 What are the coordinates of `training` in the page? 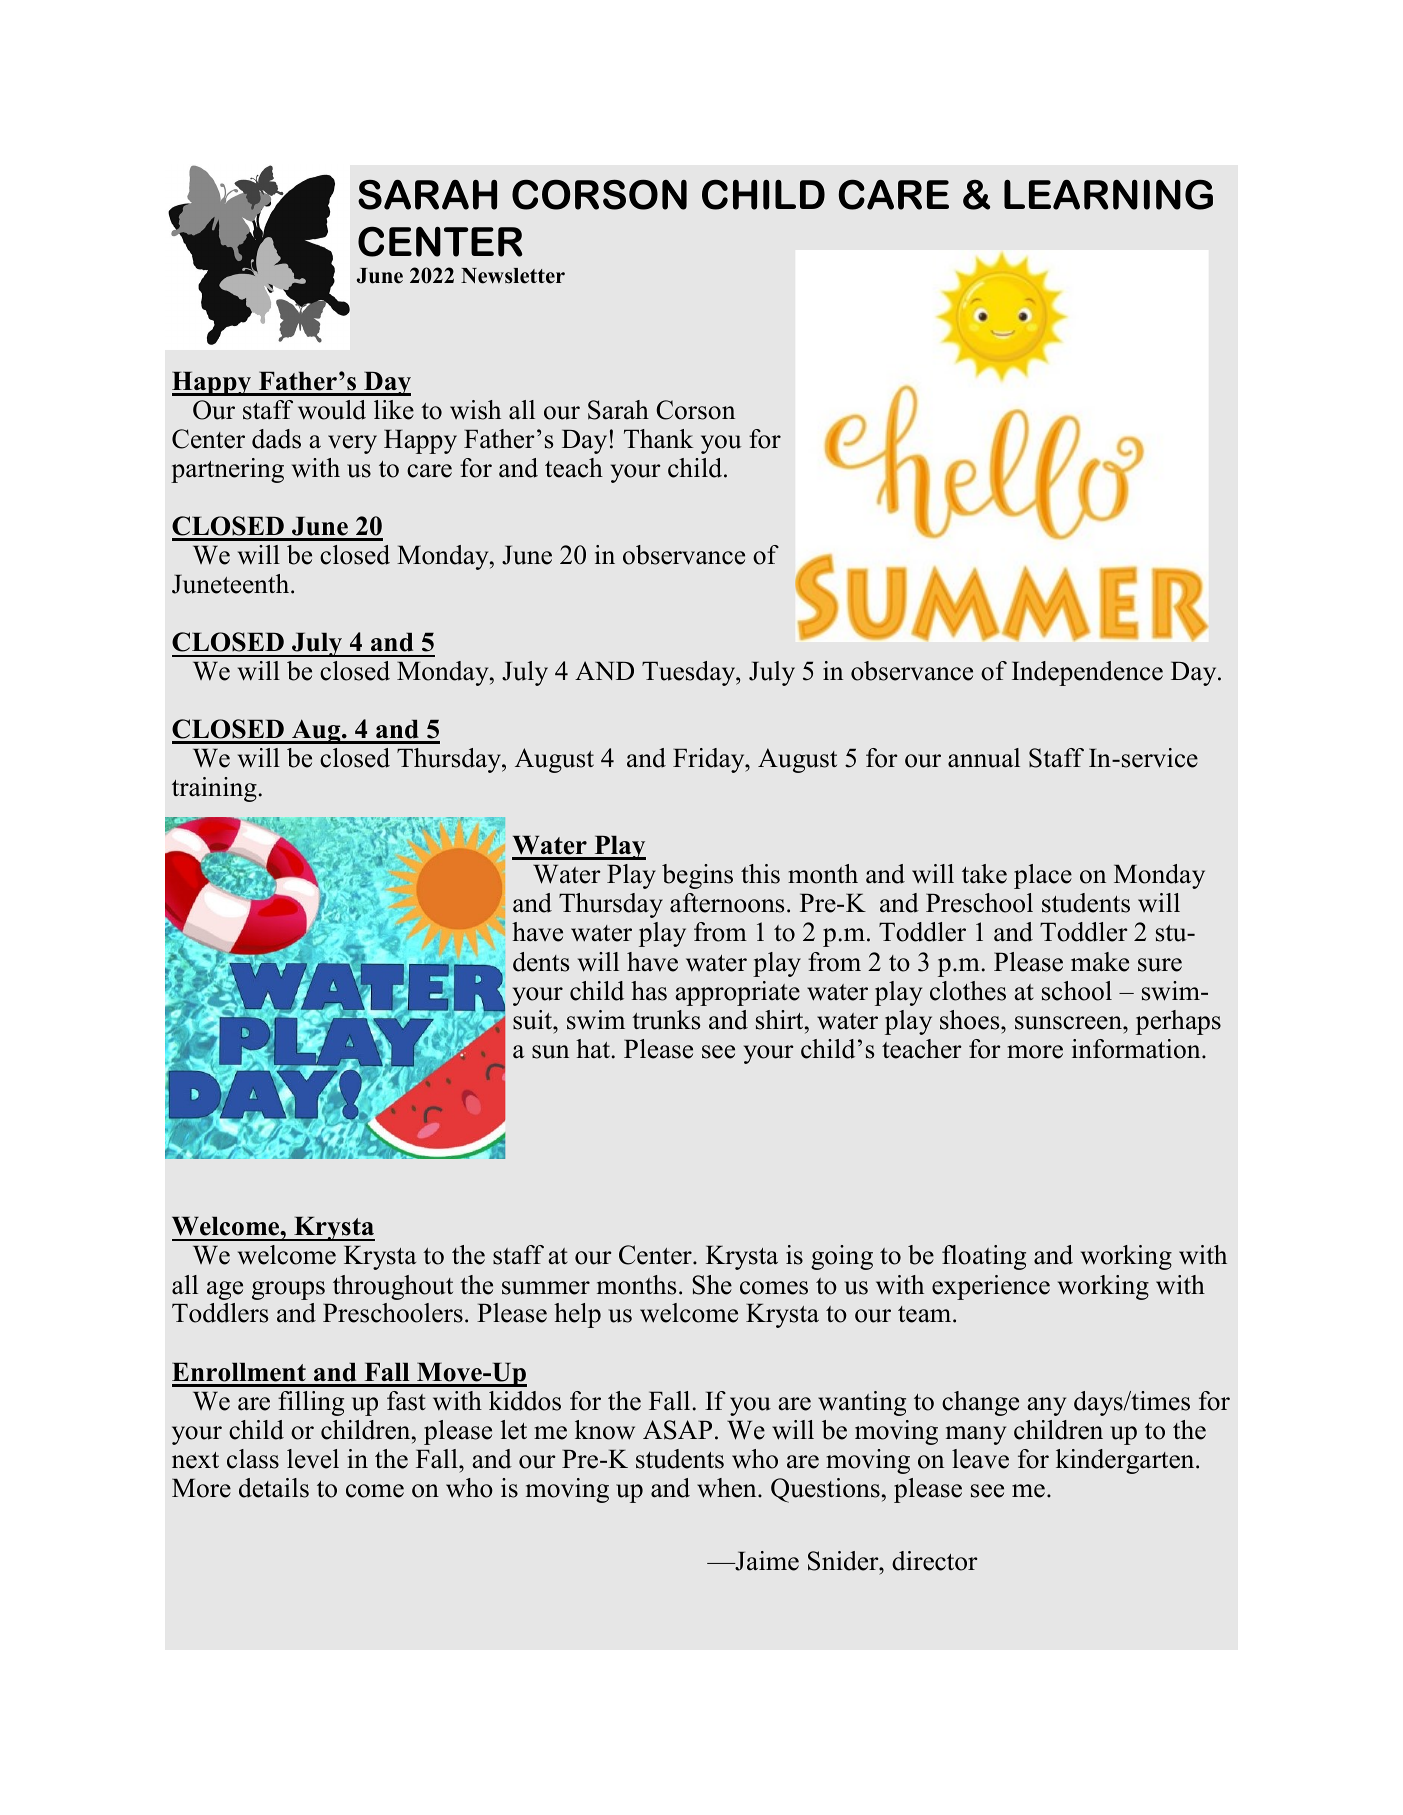 It's located at (214, 789).
